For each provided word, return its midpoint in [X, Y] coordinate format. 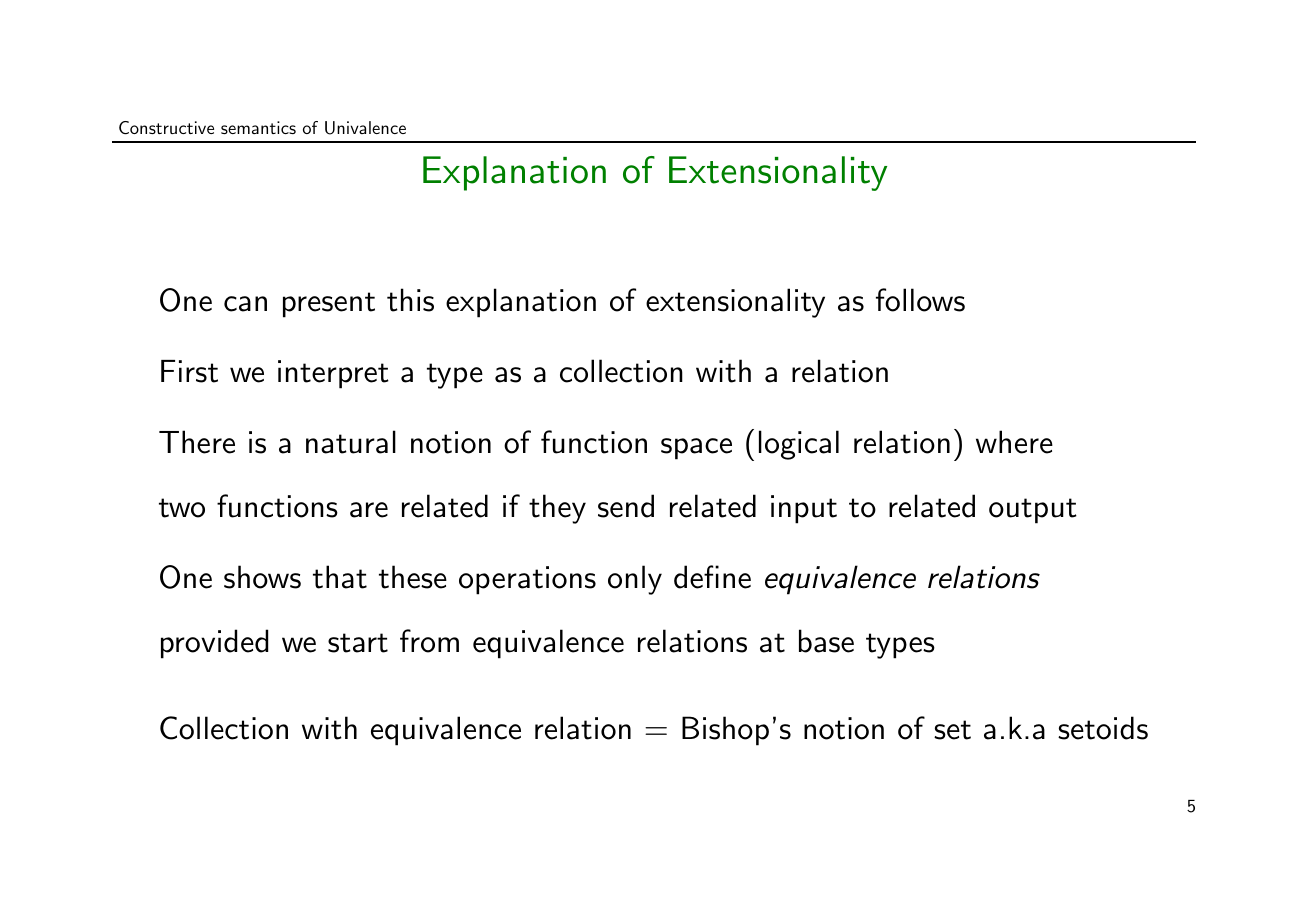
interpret [333, 374]
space [696, 449]
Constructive [166, 127]
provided [214, 644]
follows [920, 300]
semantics [258, 127]
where [1014, 442]
